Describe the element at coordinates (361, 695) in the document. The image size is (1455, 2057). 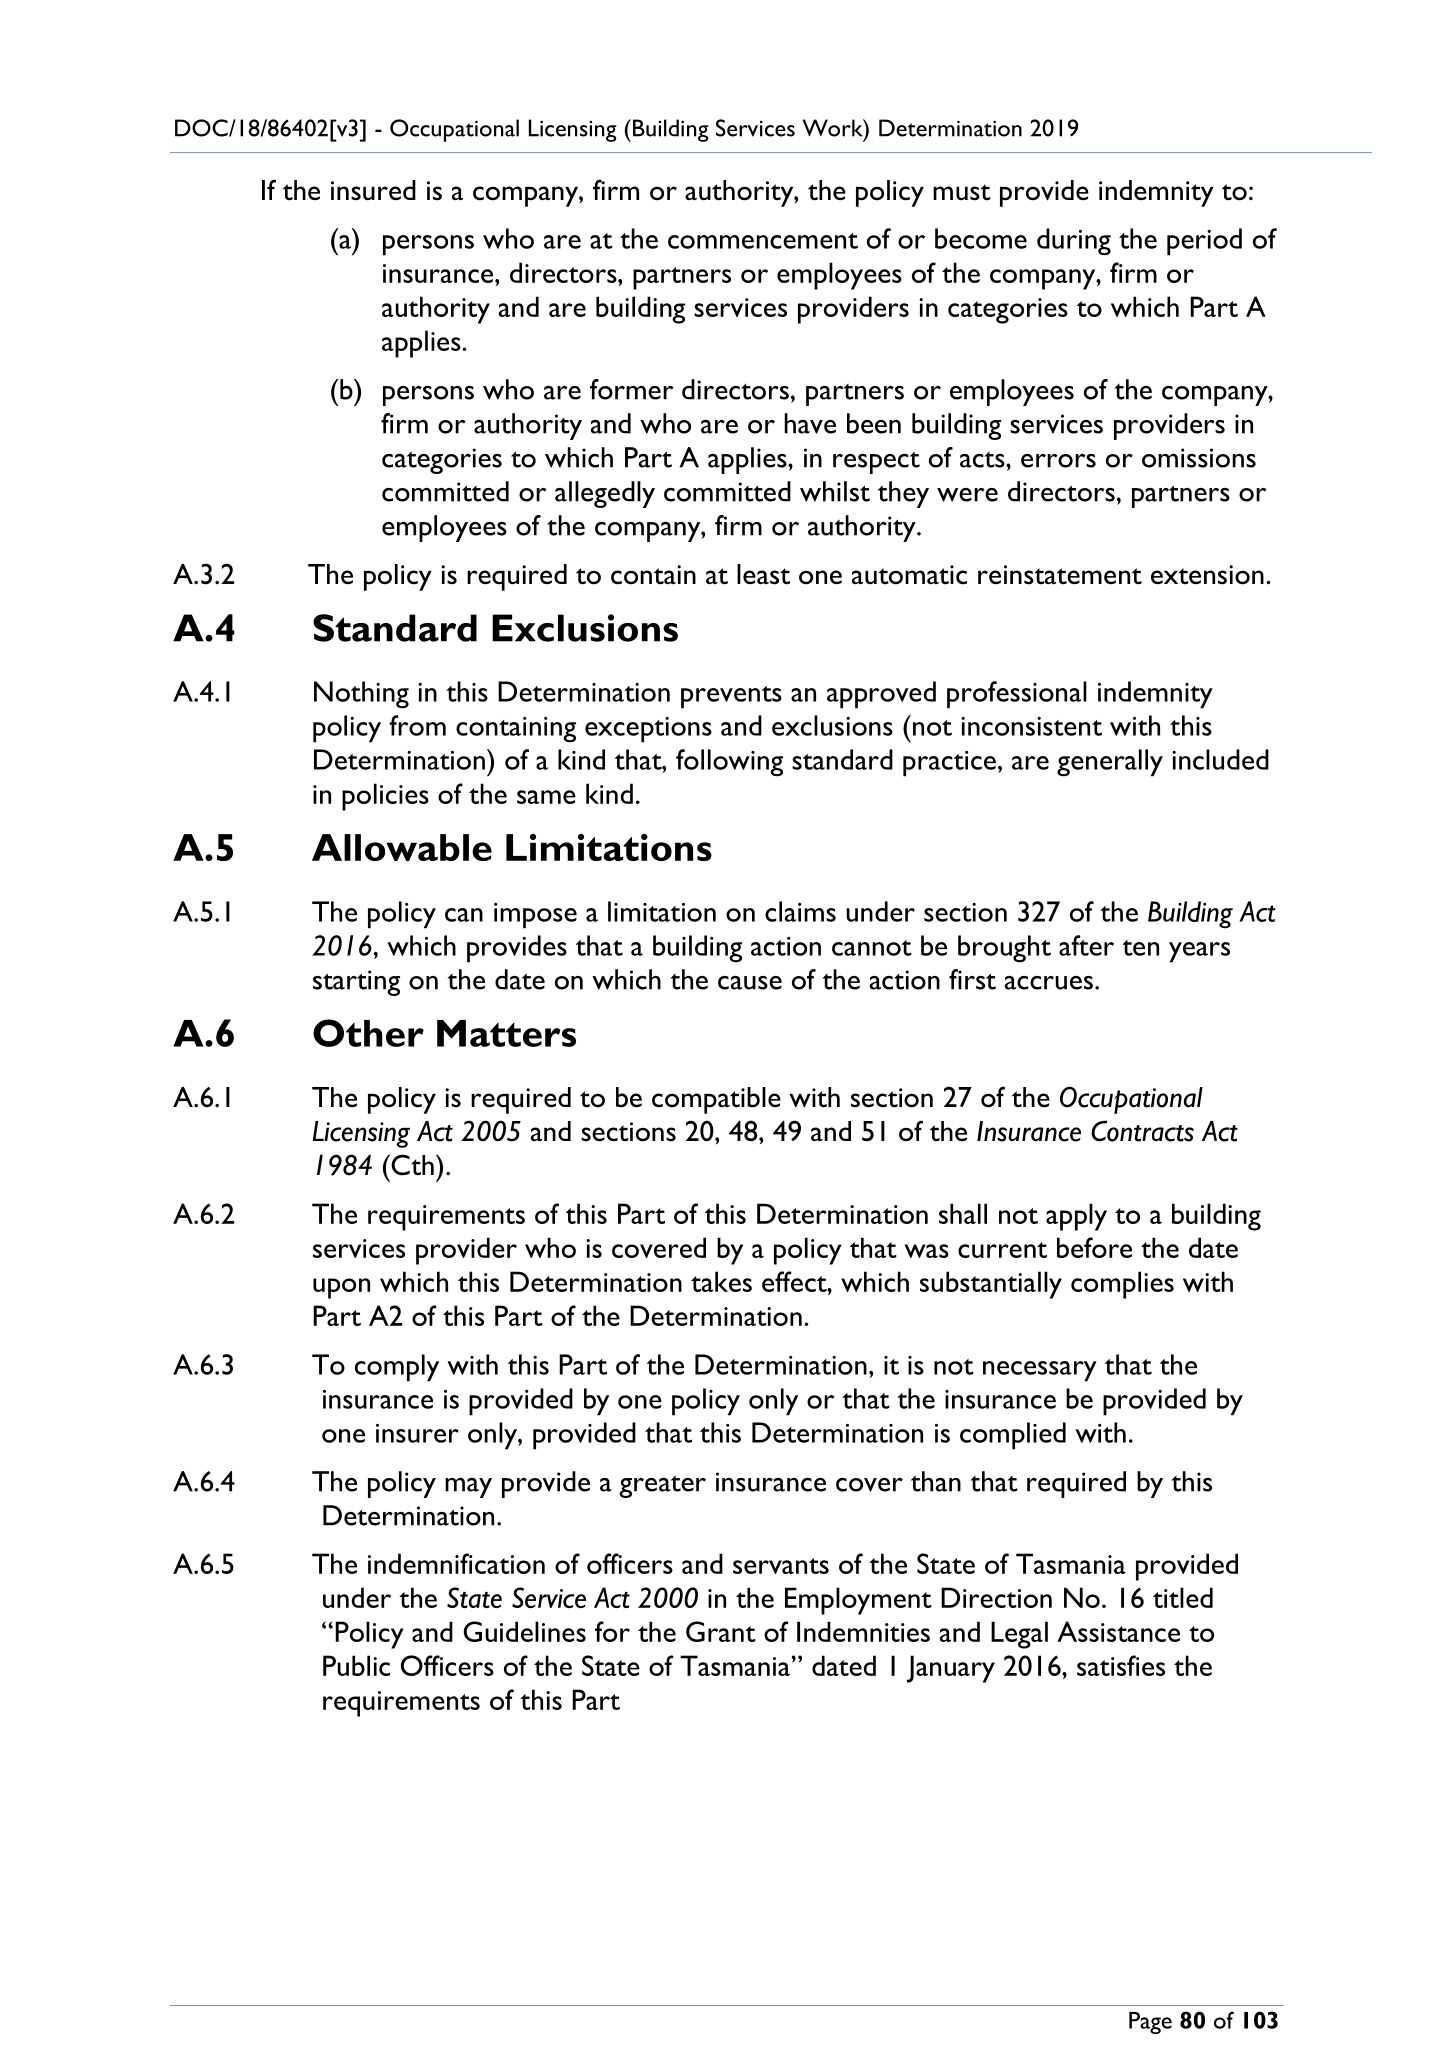
I see `Nothing` at that location.
